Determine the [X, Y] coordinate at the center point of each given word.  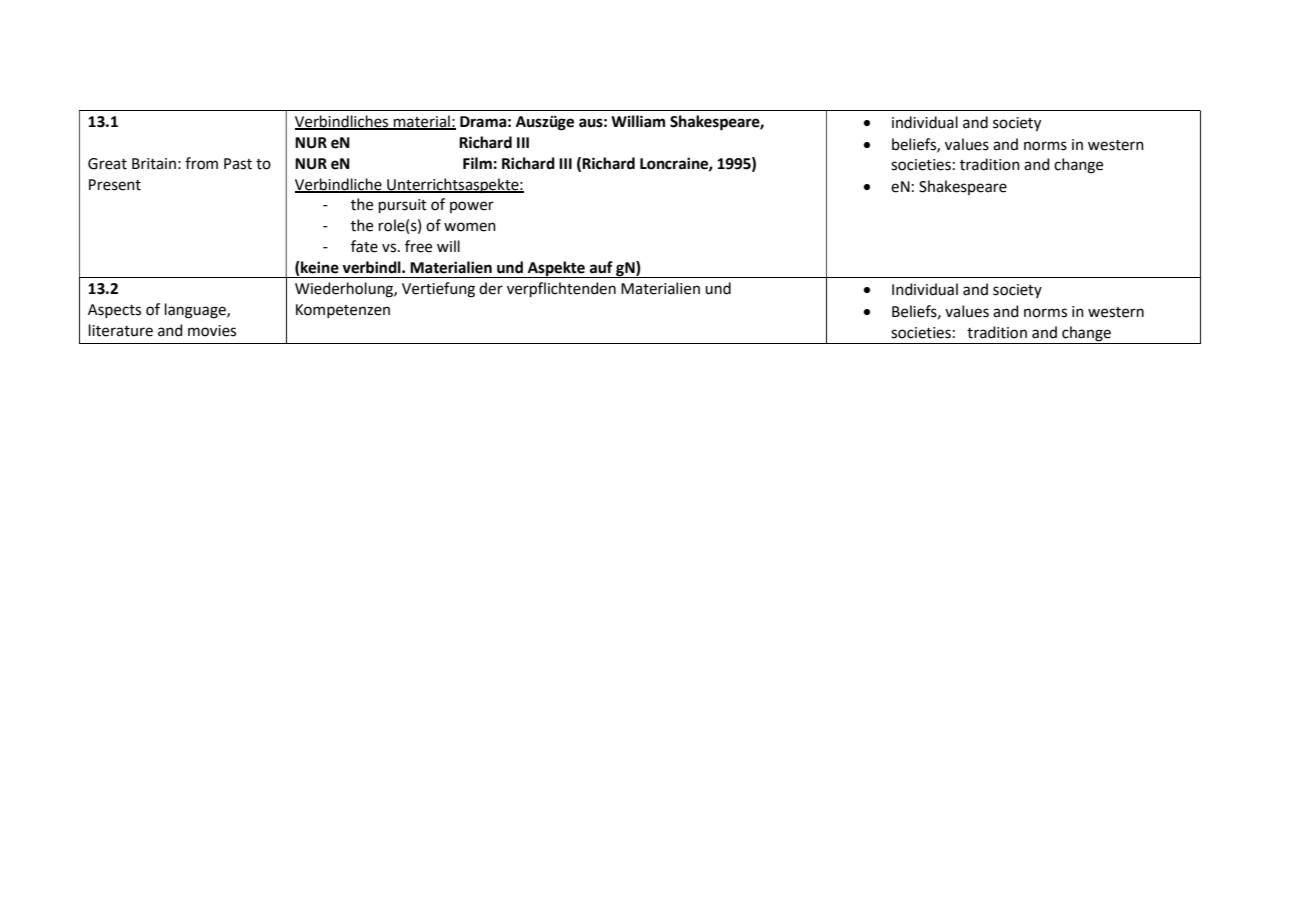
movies [212, 331]
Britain [154, 164]
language [196, 311]
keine [319, 268]
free [418, 246]
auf [601, 267]
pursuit [403, 206]
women [470, 227]
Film [477, 163]
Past [238, 164]
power [472, 207]
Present [115, 185]
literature [121, 330]
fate [364, 246]
